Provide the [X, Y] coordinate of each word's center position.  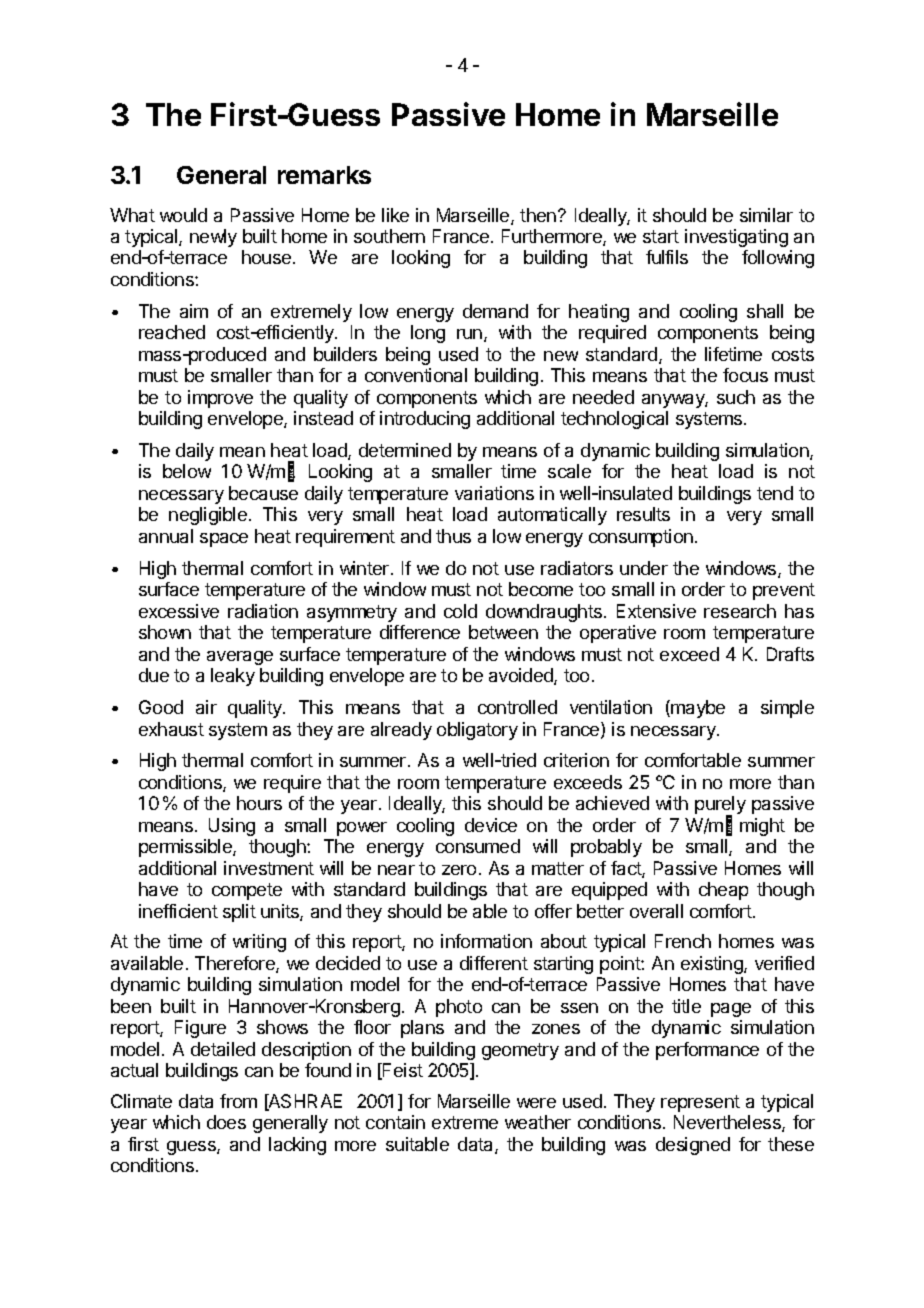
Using [232, 827]
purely [720, 806]
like [395, 215]
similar [766, 215]
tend [775, 493]
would [183, 215]
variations [494, 493]
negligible [208, 516]
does [226, 1122]
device [491, 825]
